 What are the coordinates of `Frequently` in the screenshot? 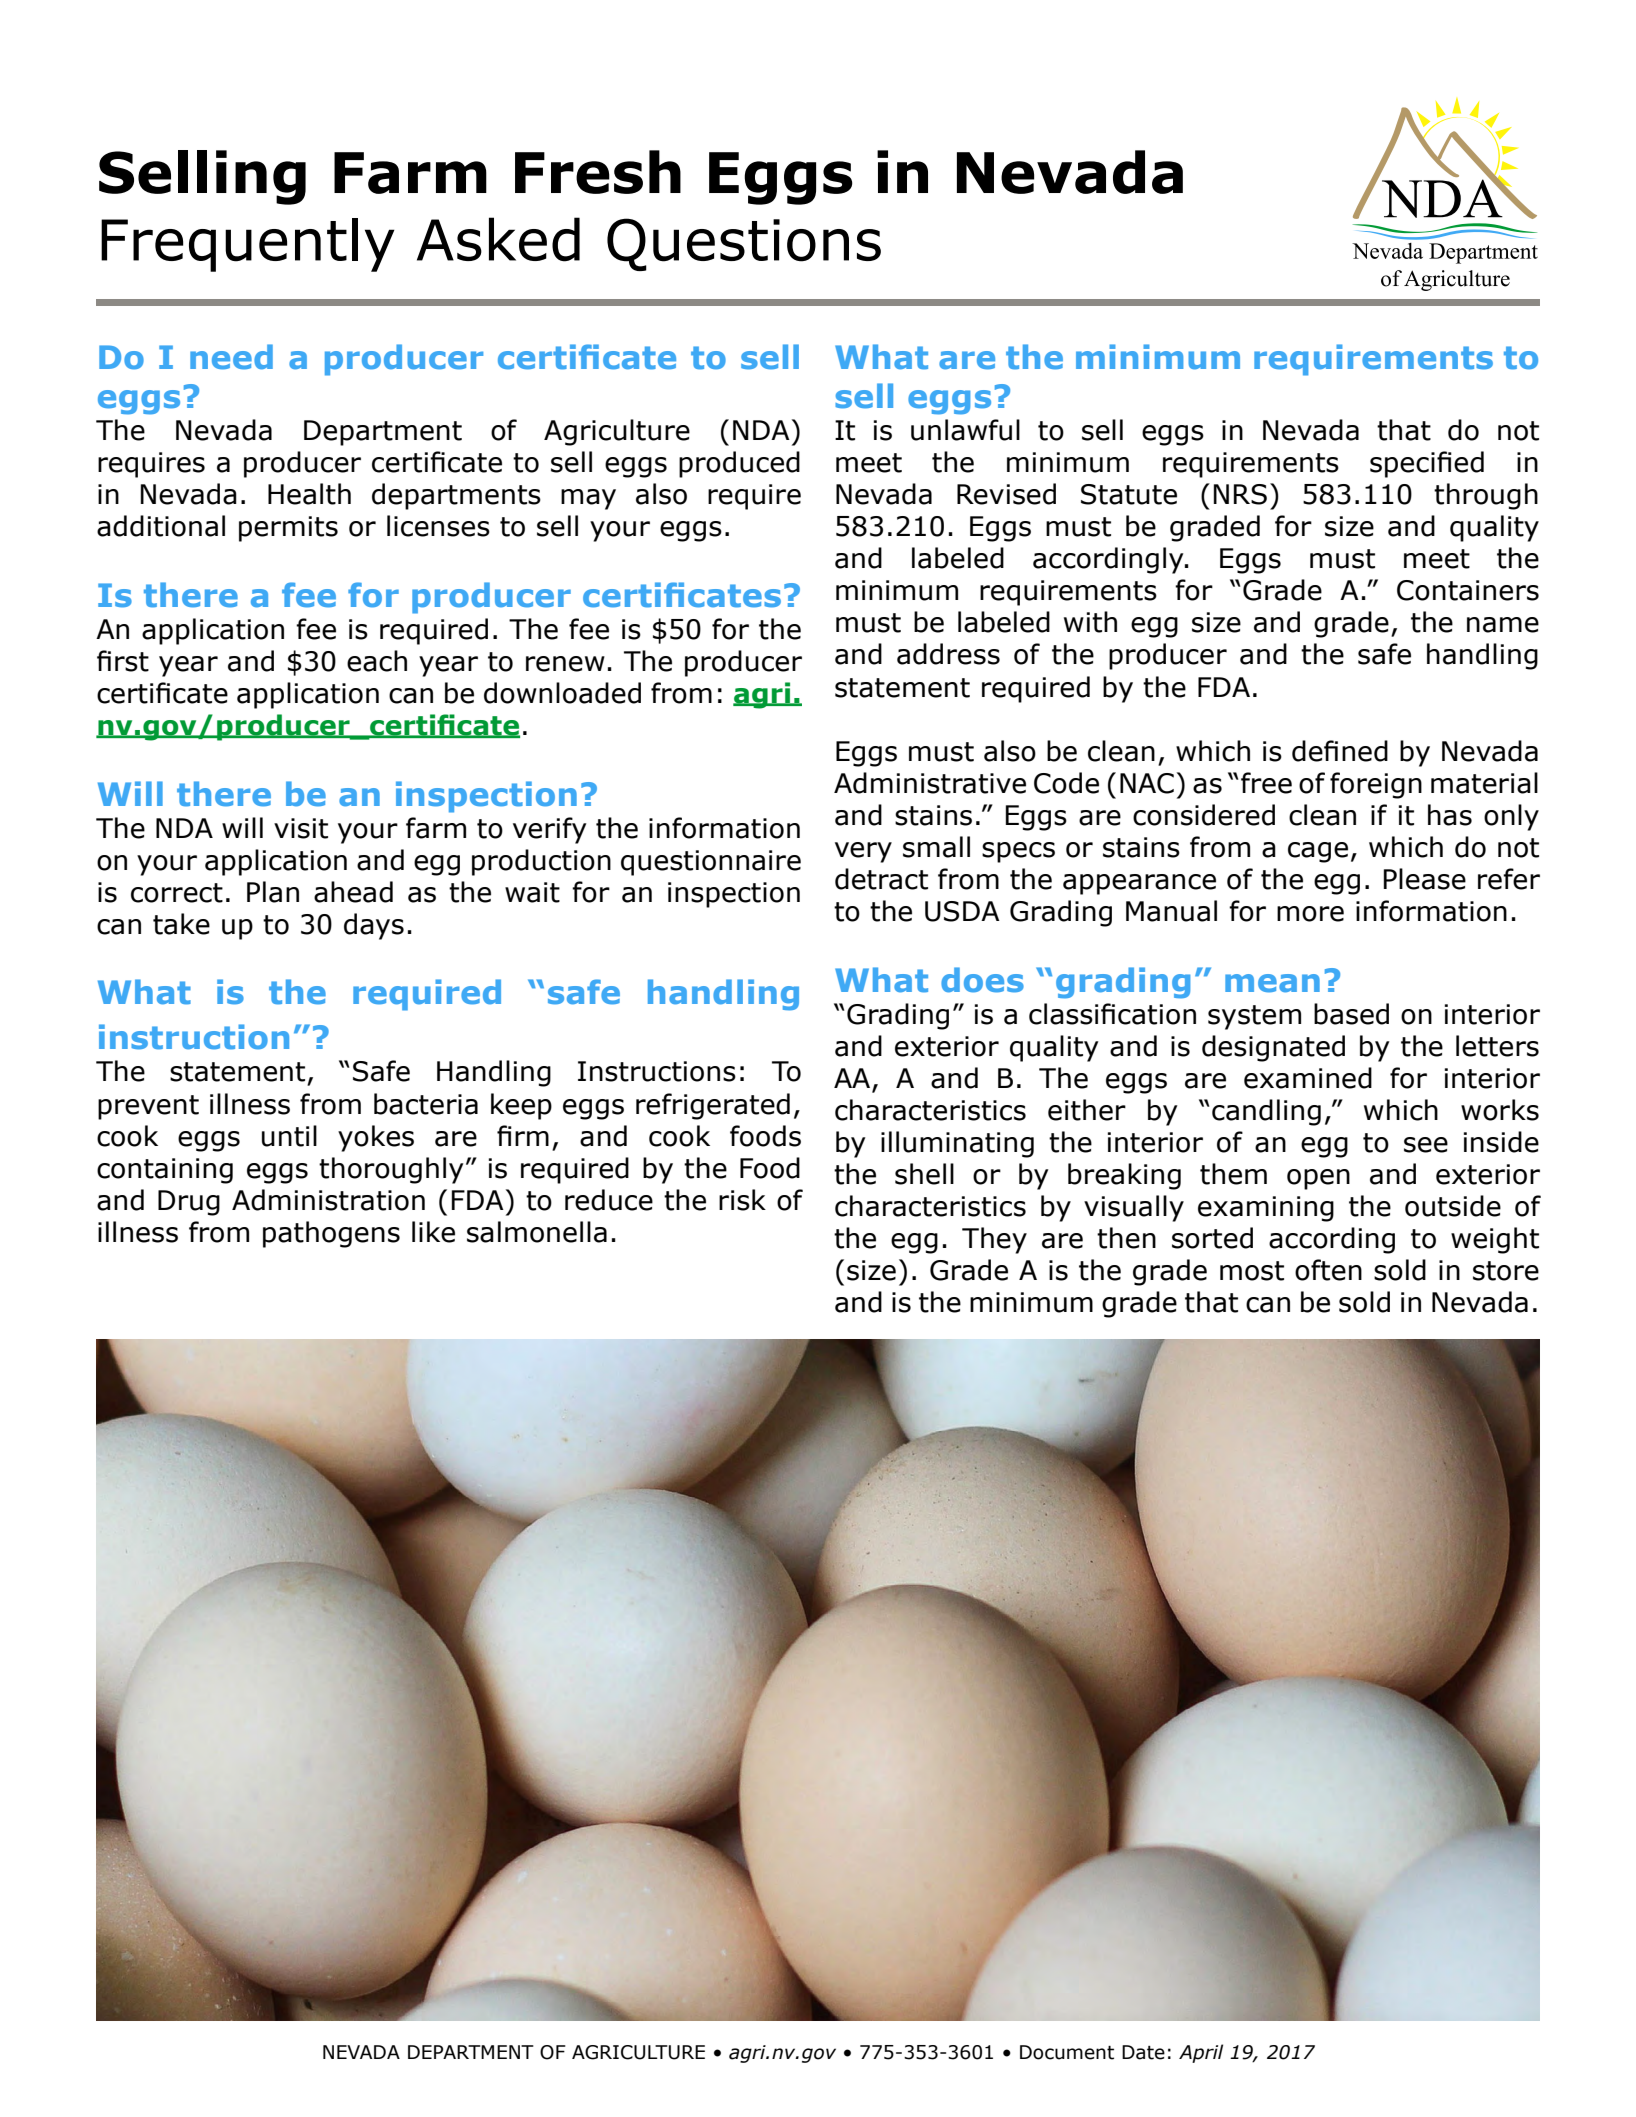 It's located at (247, 245).
